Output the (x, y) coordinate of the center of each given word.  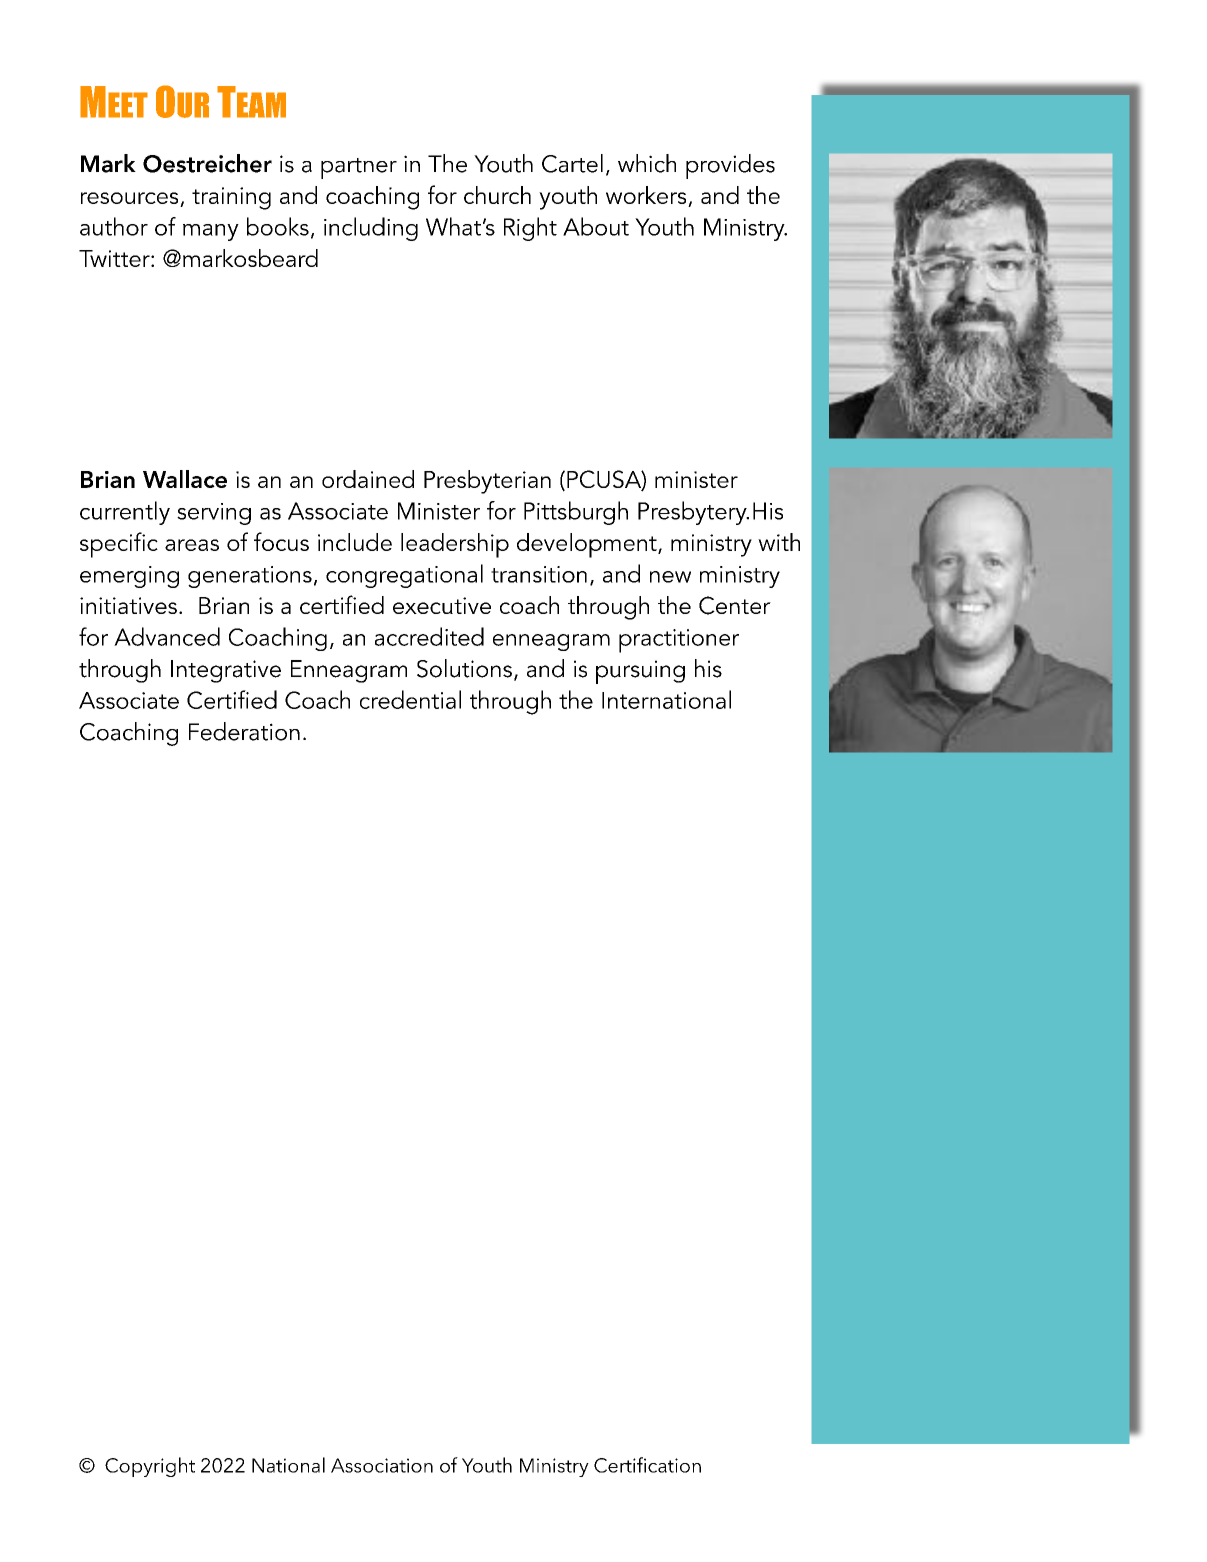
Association (382, 1465)
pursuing (640, 672)
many (211, 232)
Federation (244, 731)
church (497, 195)
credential (410, 699)
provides (730, 166)
